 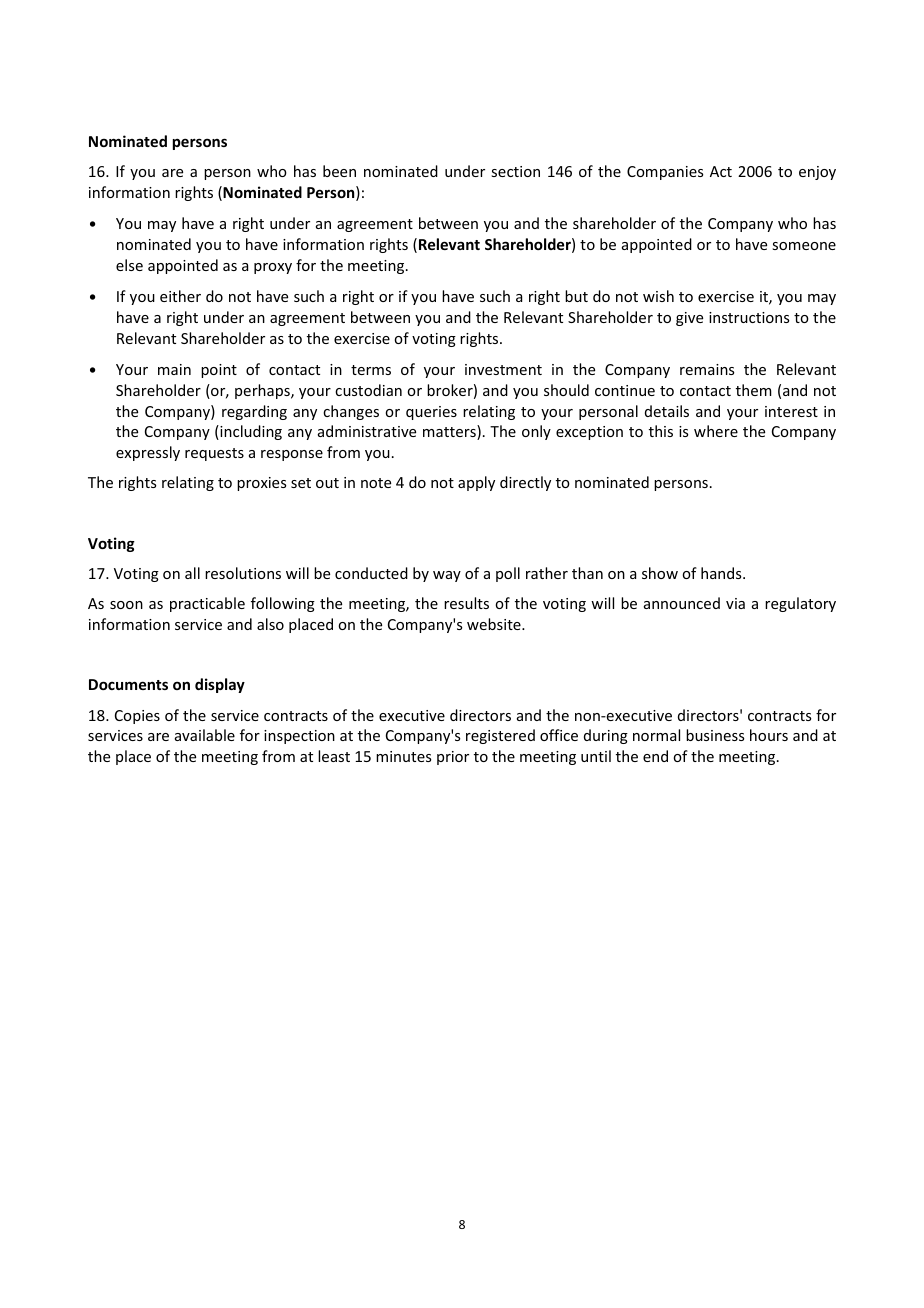 What do you see at coordinates (500, 736) in the document?
I see `registered` at bounding box center [500, 736].
